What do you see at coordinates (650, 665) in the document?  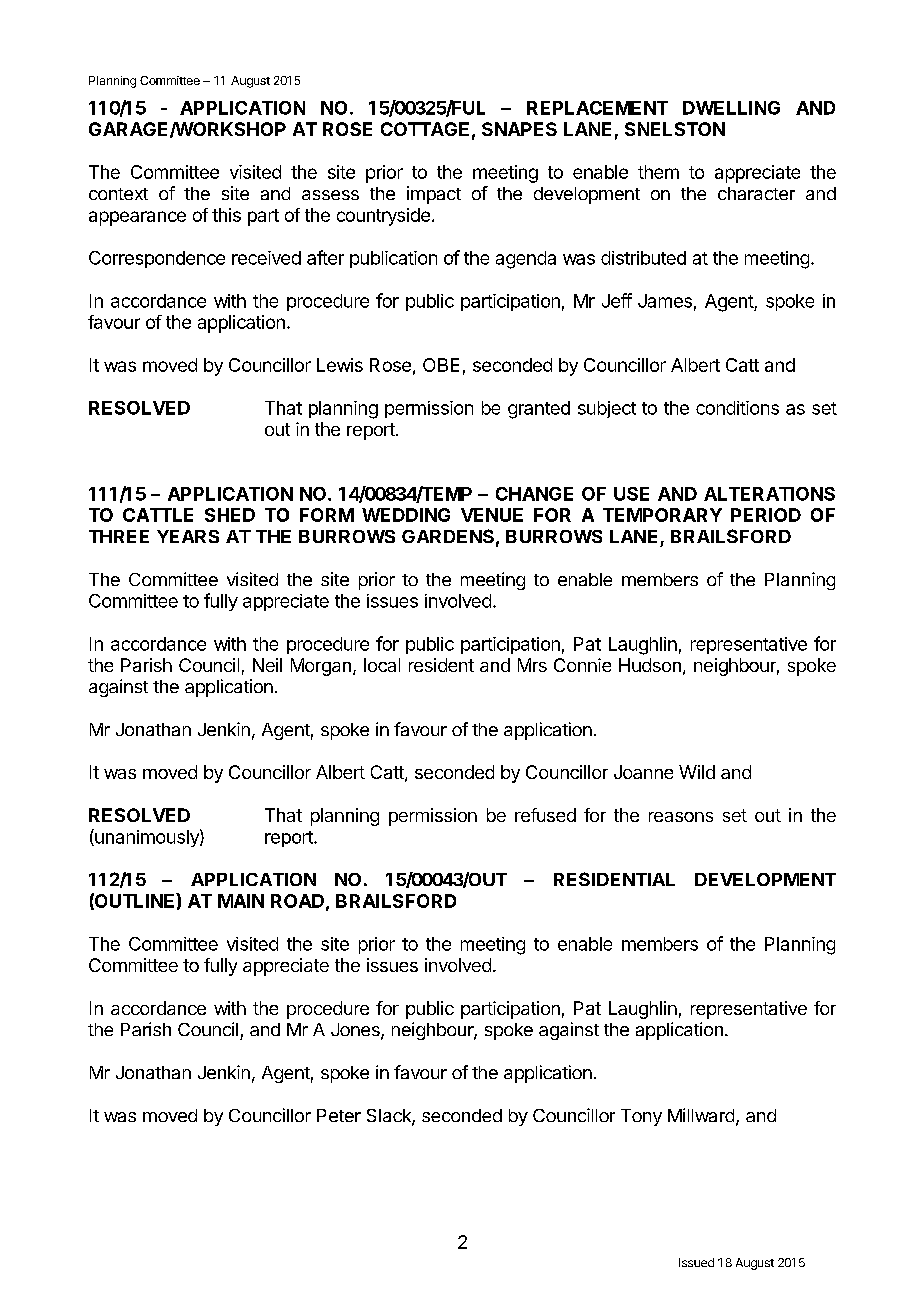 I see `Hudson` at bounding box center [650, 665].
